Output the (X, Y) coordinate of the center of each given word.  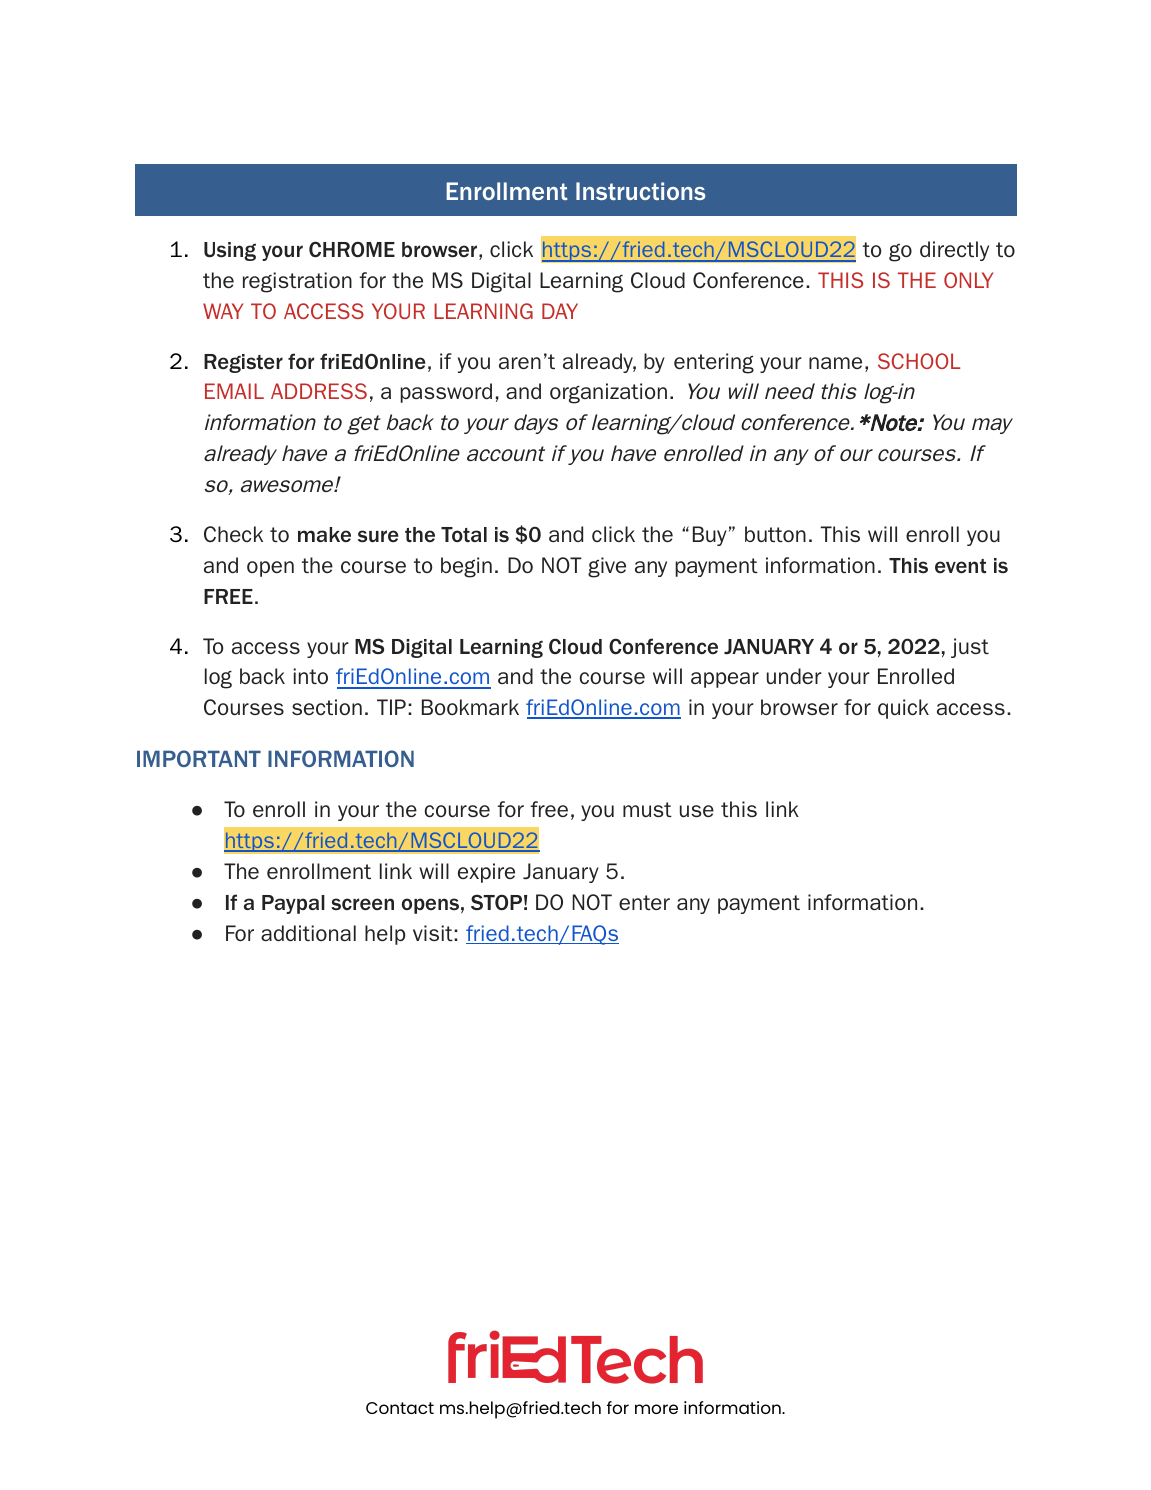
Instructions (640, 191)
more (656, 1409)
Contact (400, 1408)
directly (954, 251)
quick (903, 709)
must (647, 809)
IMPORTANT (199, 758)
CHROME (352, 249)
